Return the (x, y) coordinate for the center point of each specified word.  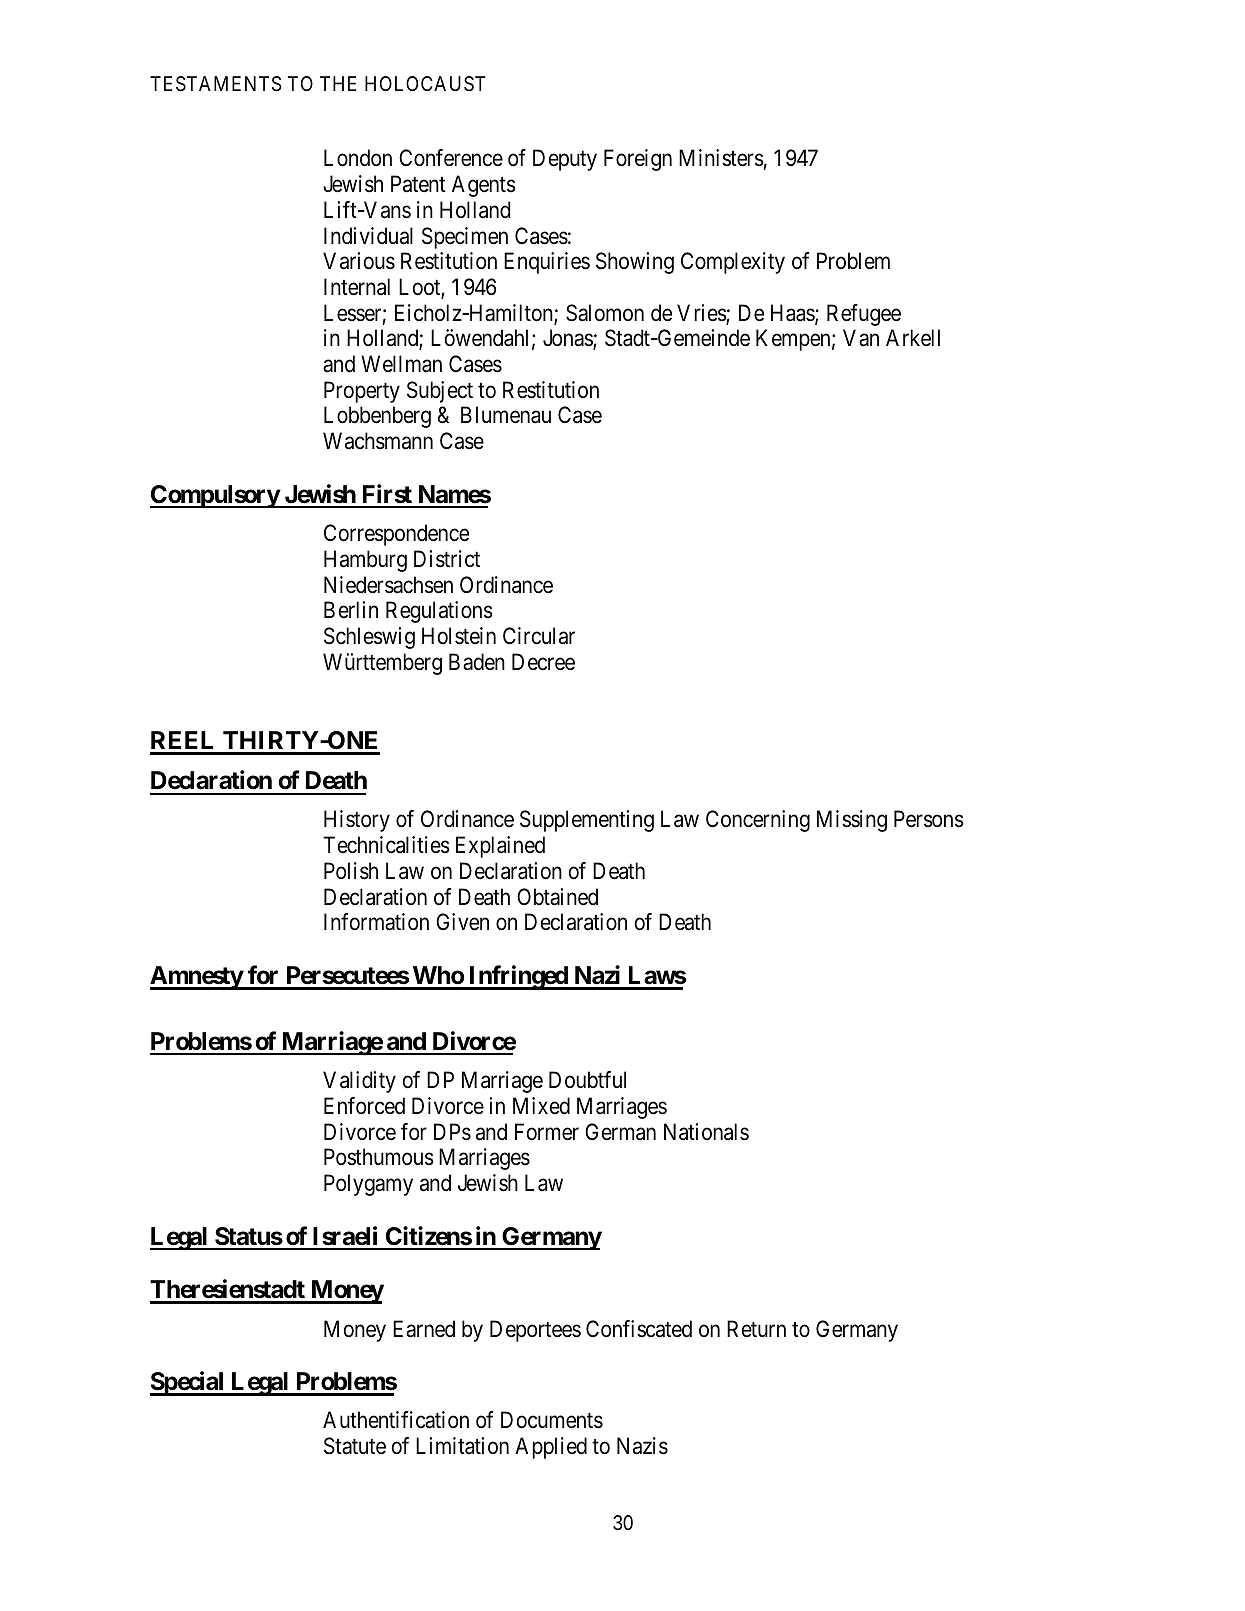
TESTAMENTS (215, 84)
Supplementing (587, 821)
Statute (355, 1446)
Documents (552, 1420)
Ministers (721, 158)
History (357, 821)
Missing (852, 821)
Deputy (565, 160)
